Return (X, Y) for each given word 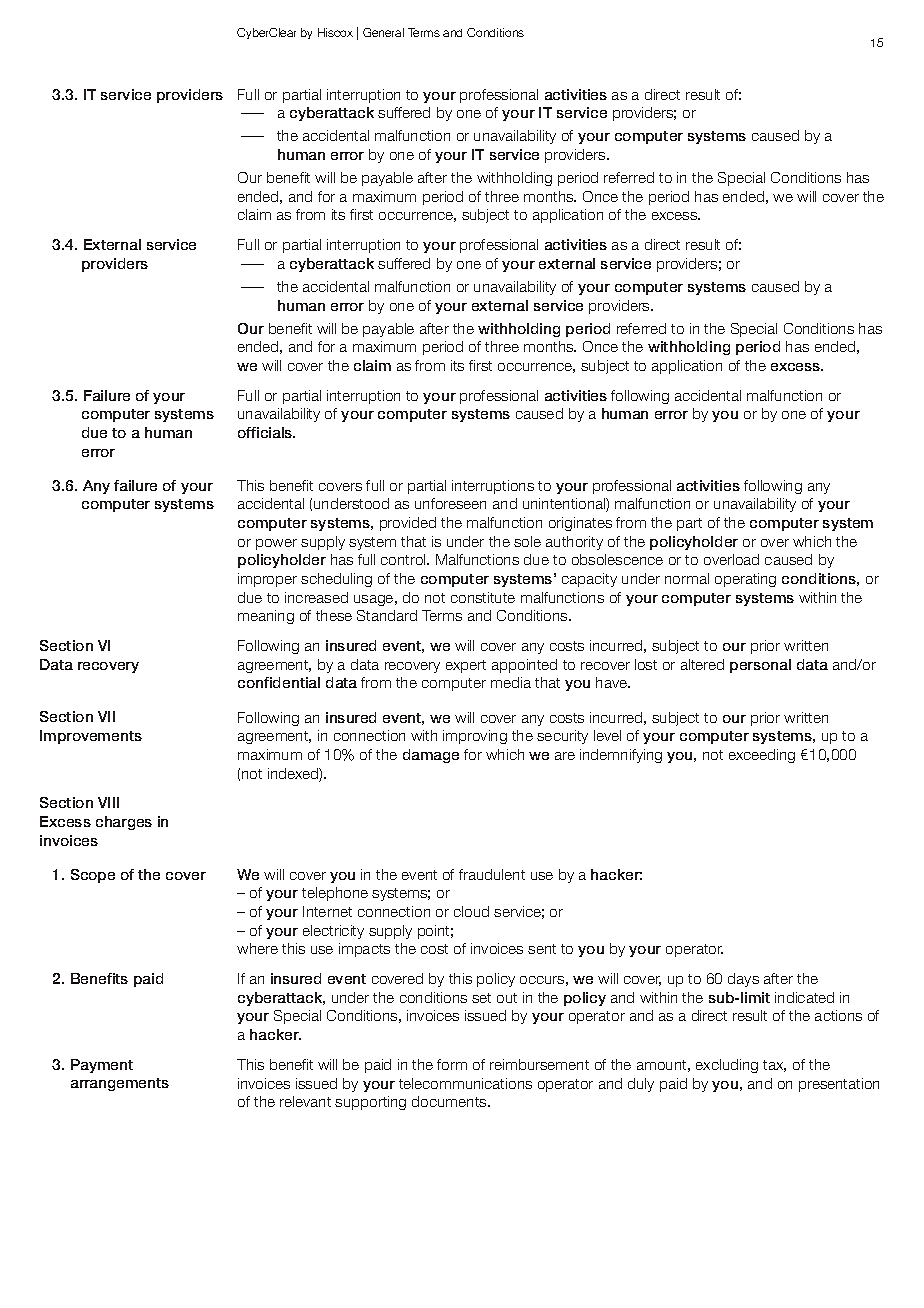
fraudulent (492, 874)
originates (580, 524)
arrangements (120, 1084)
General (383, 32)
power (276, 544)
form (452, 1064)
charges (124, 823)
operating (745, 580)
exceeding (762, 756)
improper (267, 580)
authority (574, 543)
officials (266, 432)
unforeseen (450, 503)
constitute (483, 597)
